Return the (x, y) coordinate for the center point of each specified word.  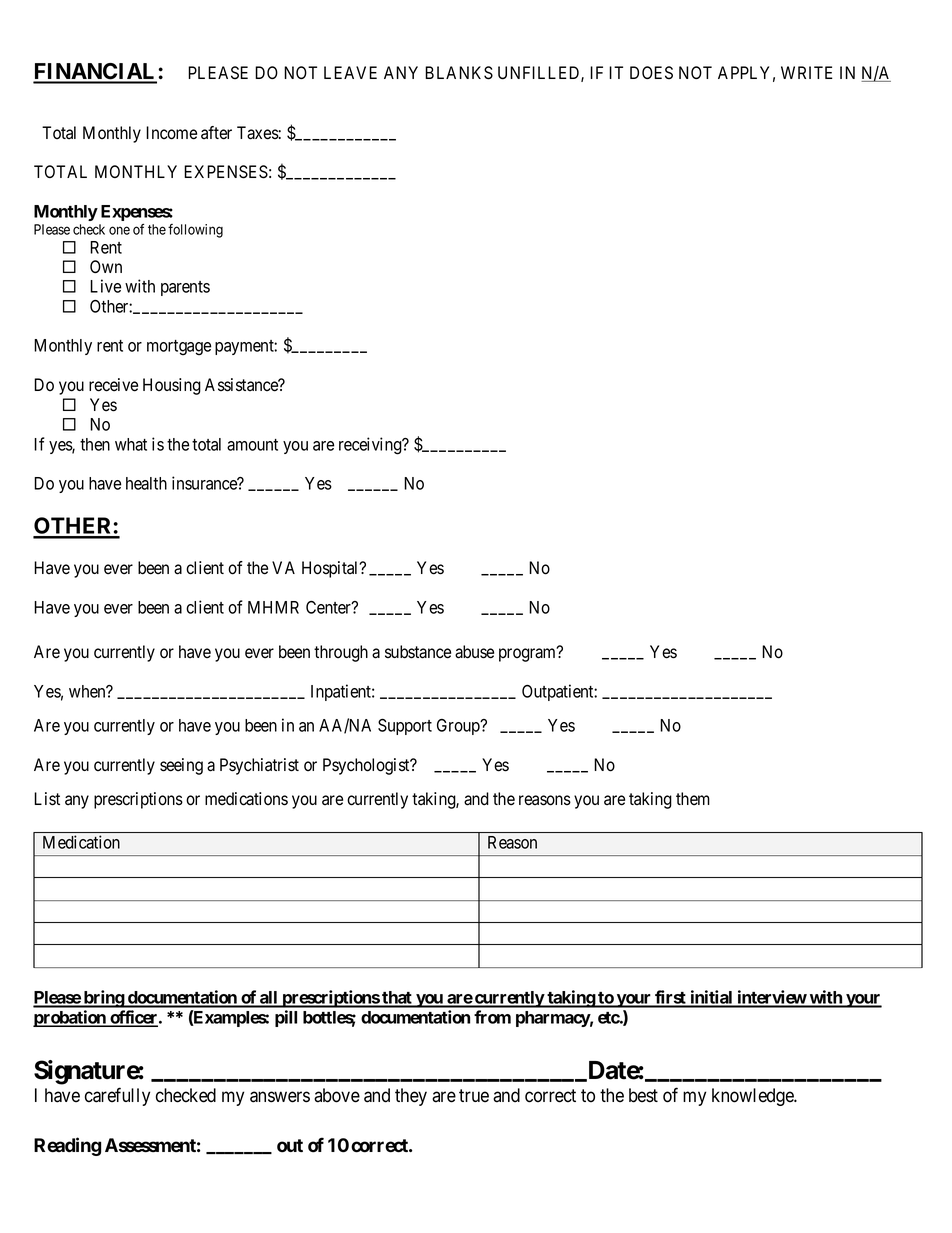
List (47, 799)
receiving (371, 446)
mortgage (179, 348)
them (693, 799)
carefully (117, 1096)
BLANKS (459, 73)
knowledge (754, 1097)
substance (418, 652)
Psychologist (367, 766)
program (529, 655)
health (146, 483)
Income (171, 133)
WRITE (807, 72)
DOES (651, 73)
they (411, 1097)
